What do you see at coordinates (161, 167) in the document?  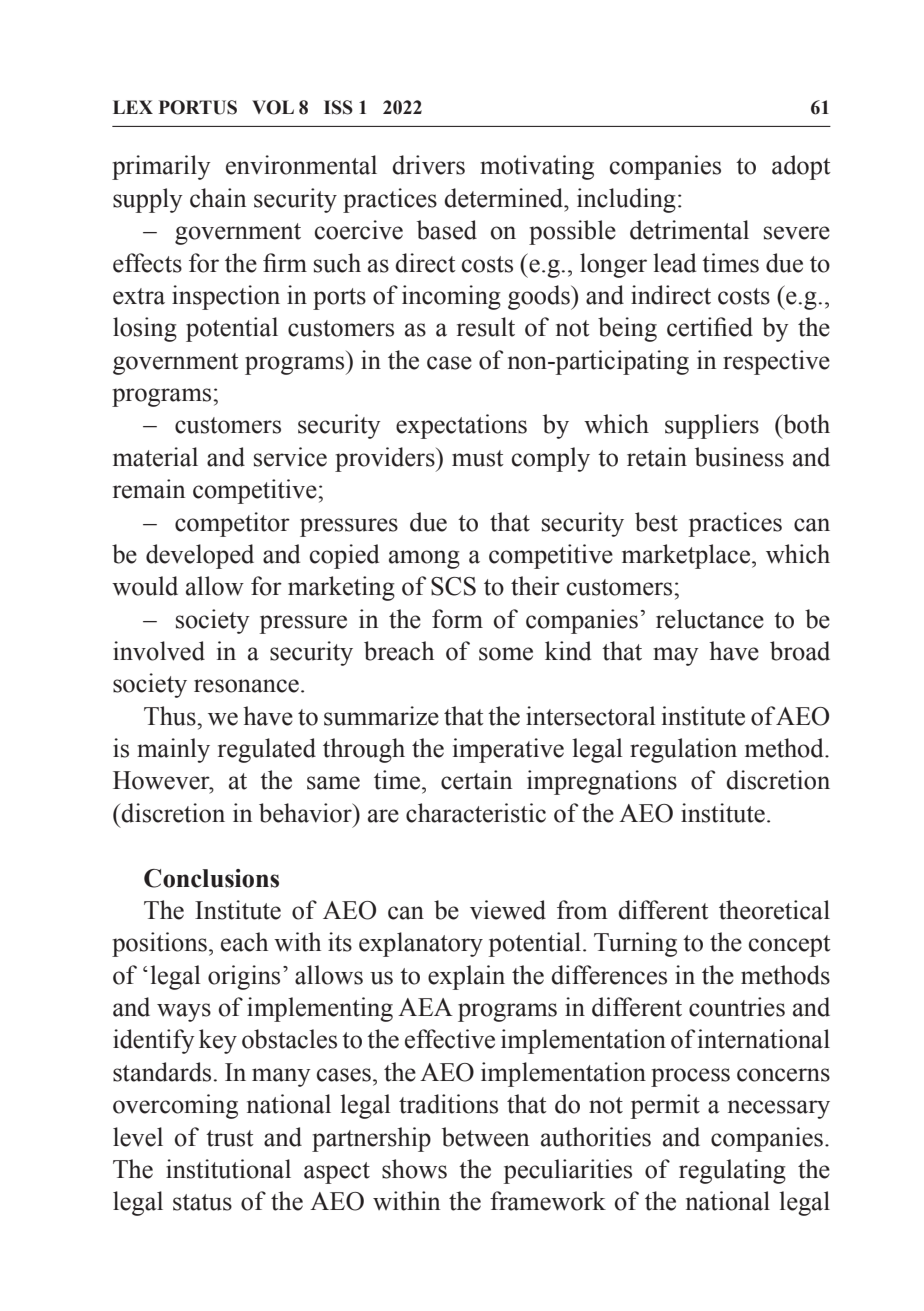 I see `primarily` at bounding box center [161, 167].
